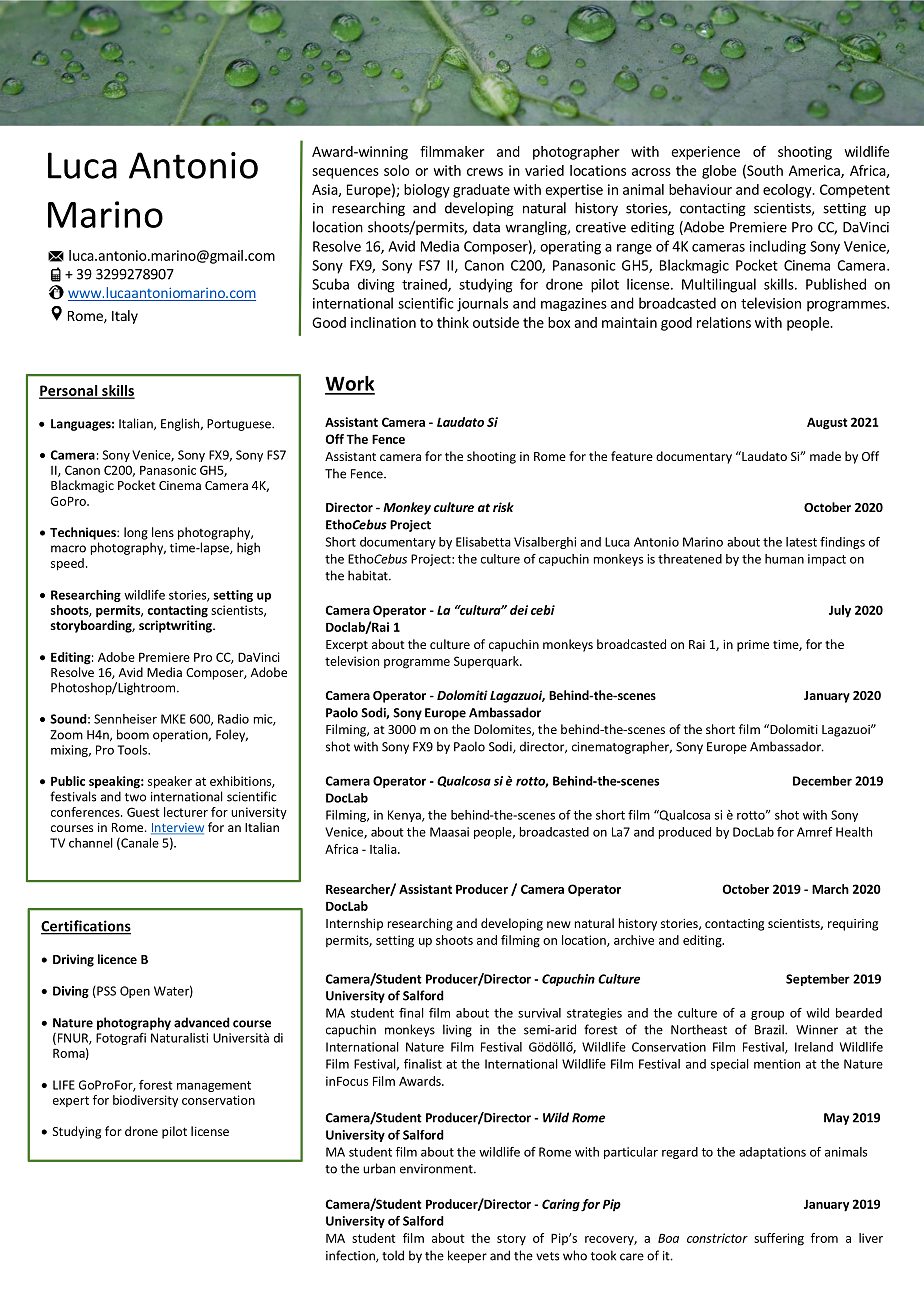 This screenshot has height=1308, width=924. Describe the element at coordinates (481, 191) in the screenshot. I see `graduate` at that location.
